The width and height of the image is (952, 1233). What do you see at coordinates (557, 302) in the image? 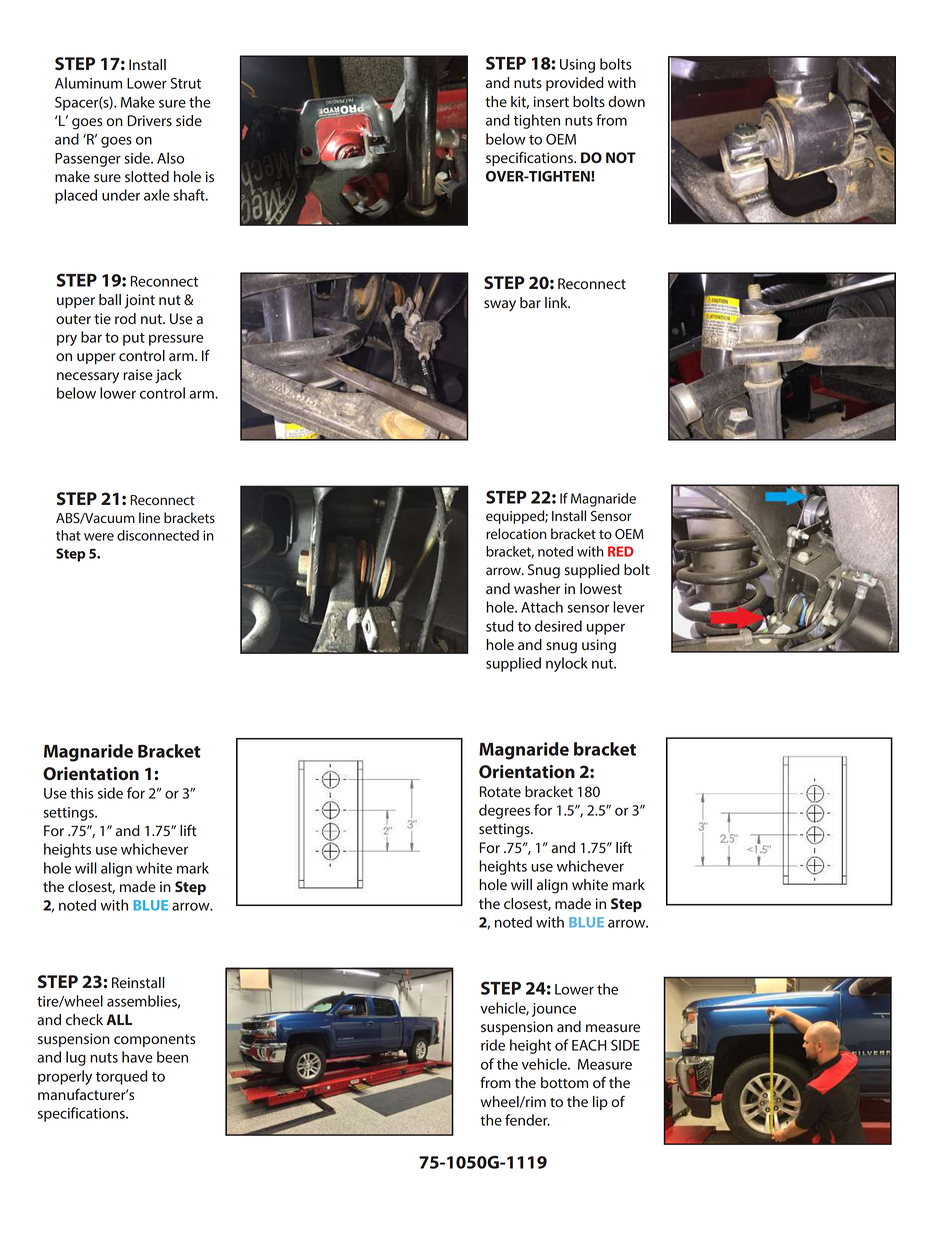
I see `link` at bounding box center [557, 302].
